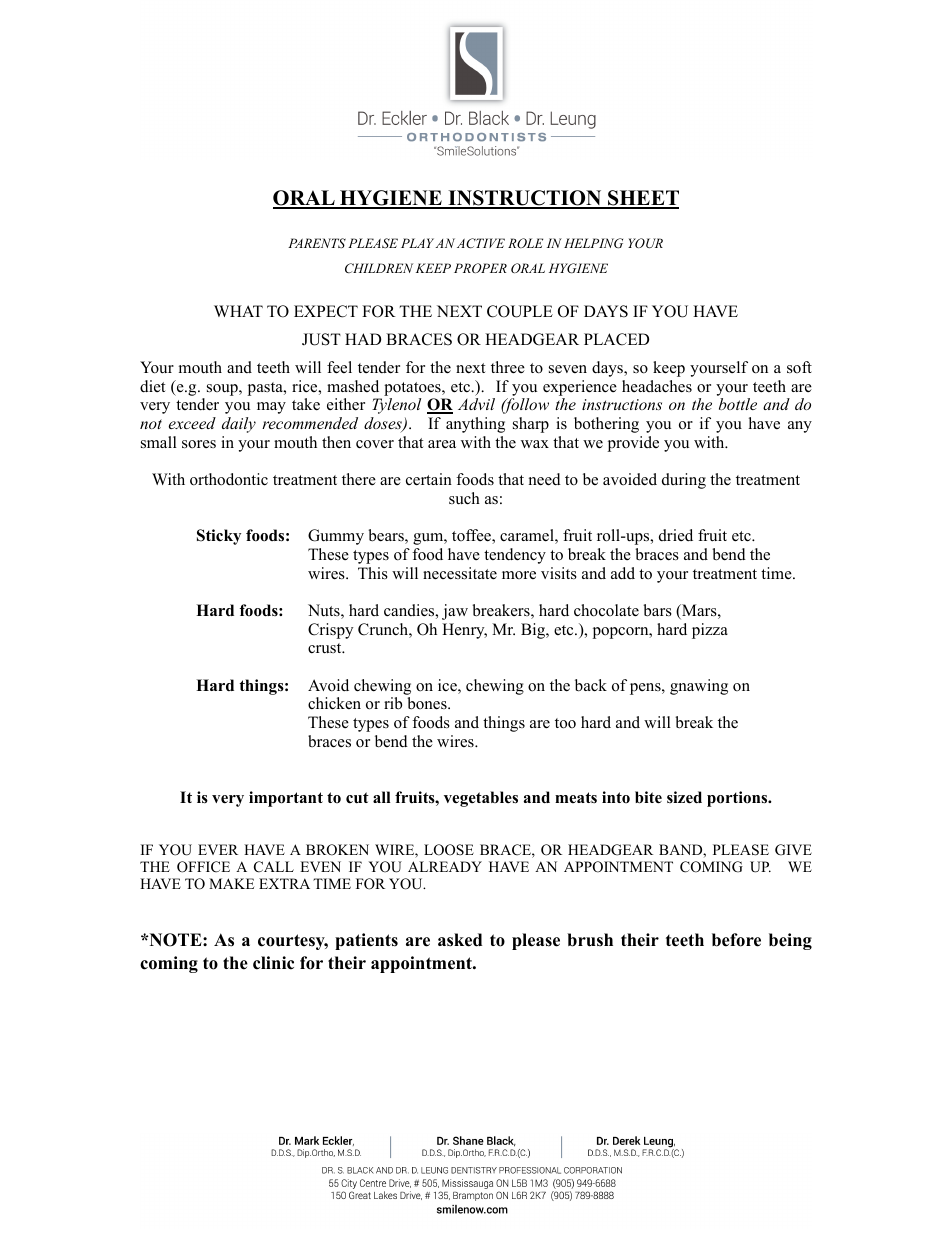  What do you see at coordinates (476, 404) in the page?
I see `Advil` at bounding box center [476, 404].
